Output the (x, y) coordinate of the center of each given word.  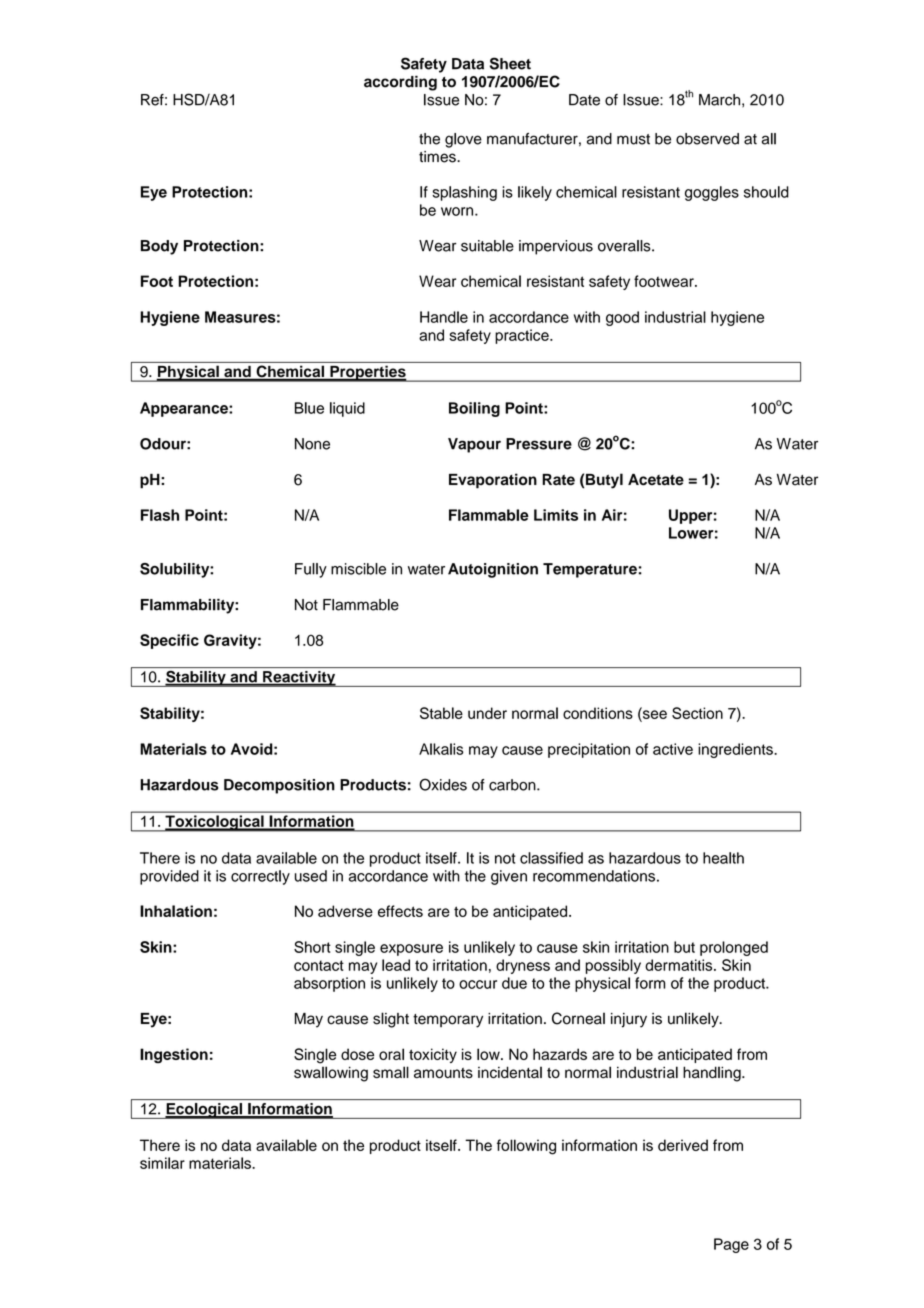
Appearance (185, 409)
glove (463, 140)
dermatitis (680, 965)
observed (707, 139)
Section (697, 713)
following (526, 1147)
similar (162, 1163)
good (622, 318)
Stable (441, 713)
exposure (411, 950)
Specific (169, 641)
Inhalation (176, 911)
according (400, 83)
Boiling (474, 409)
